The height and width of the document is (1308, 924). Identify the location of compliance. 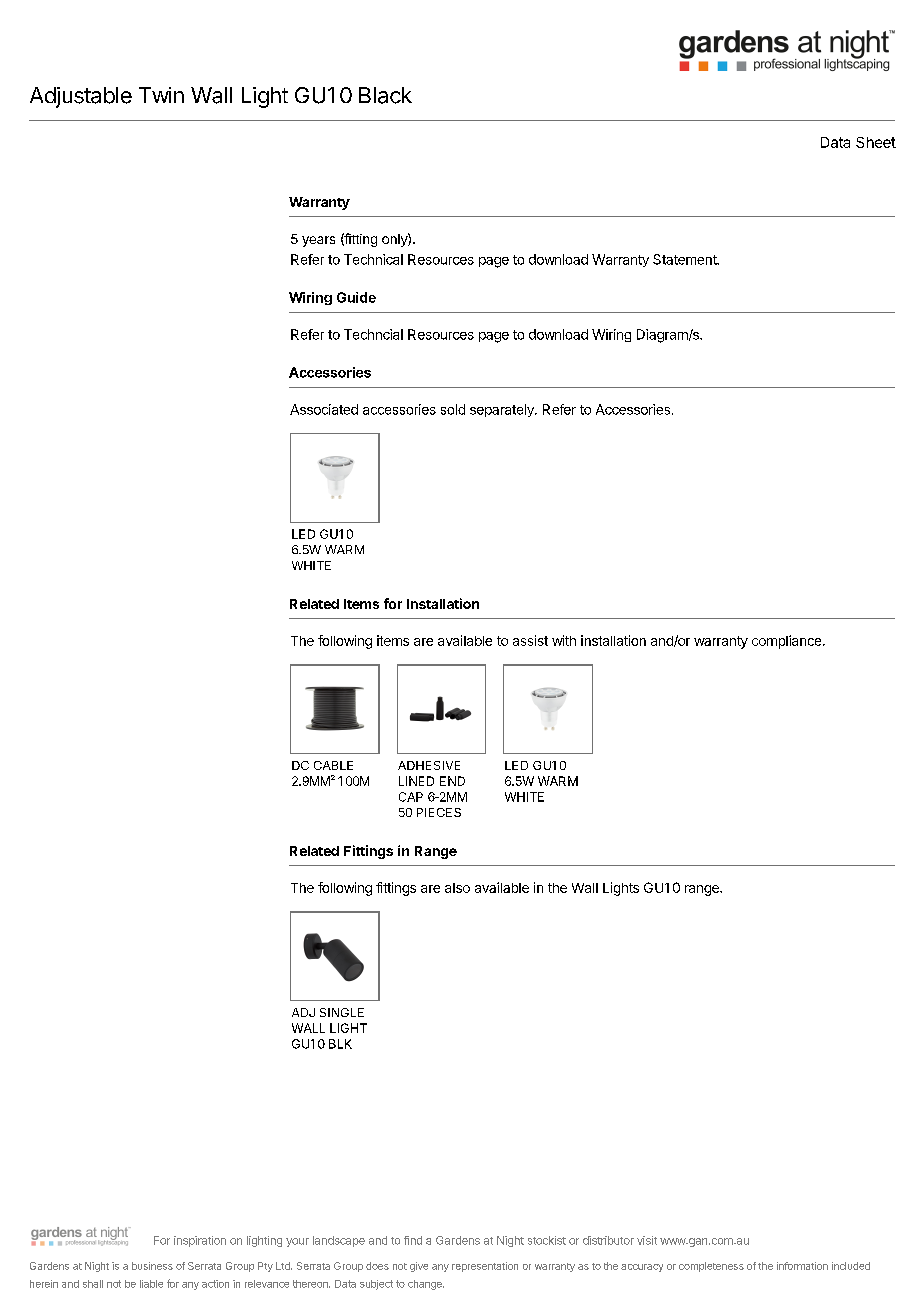
(788, 642).
